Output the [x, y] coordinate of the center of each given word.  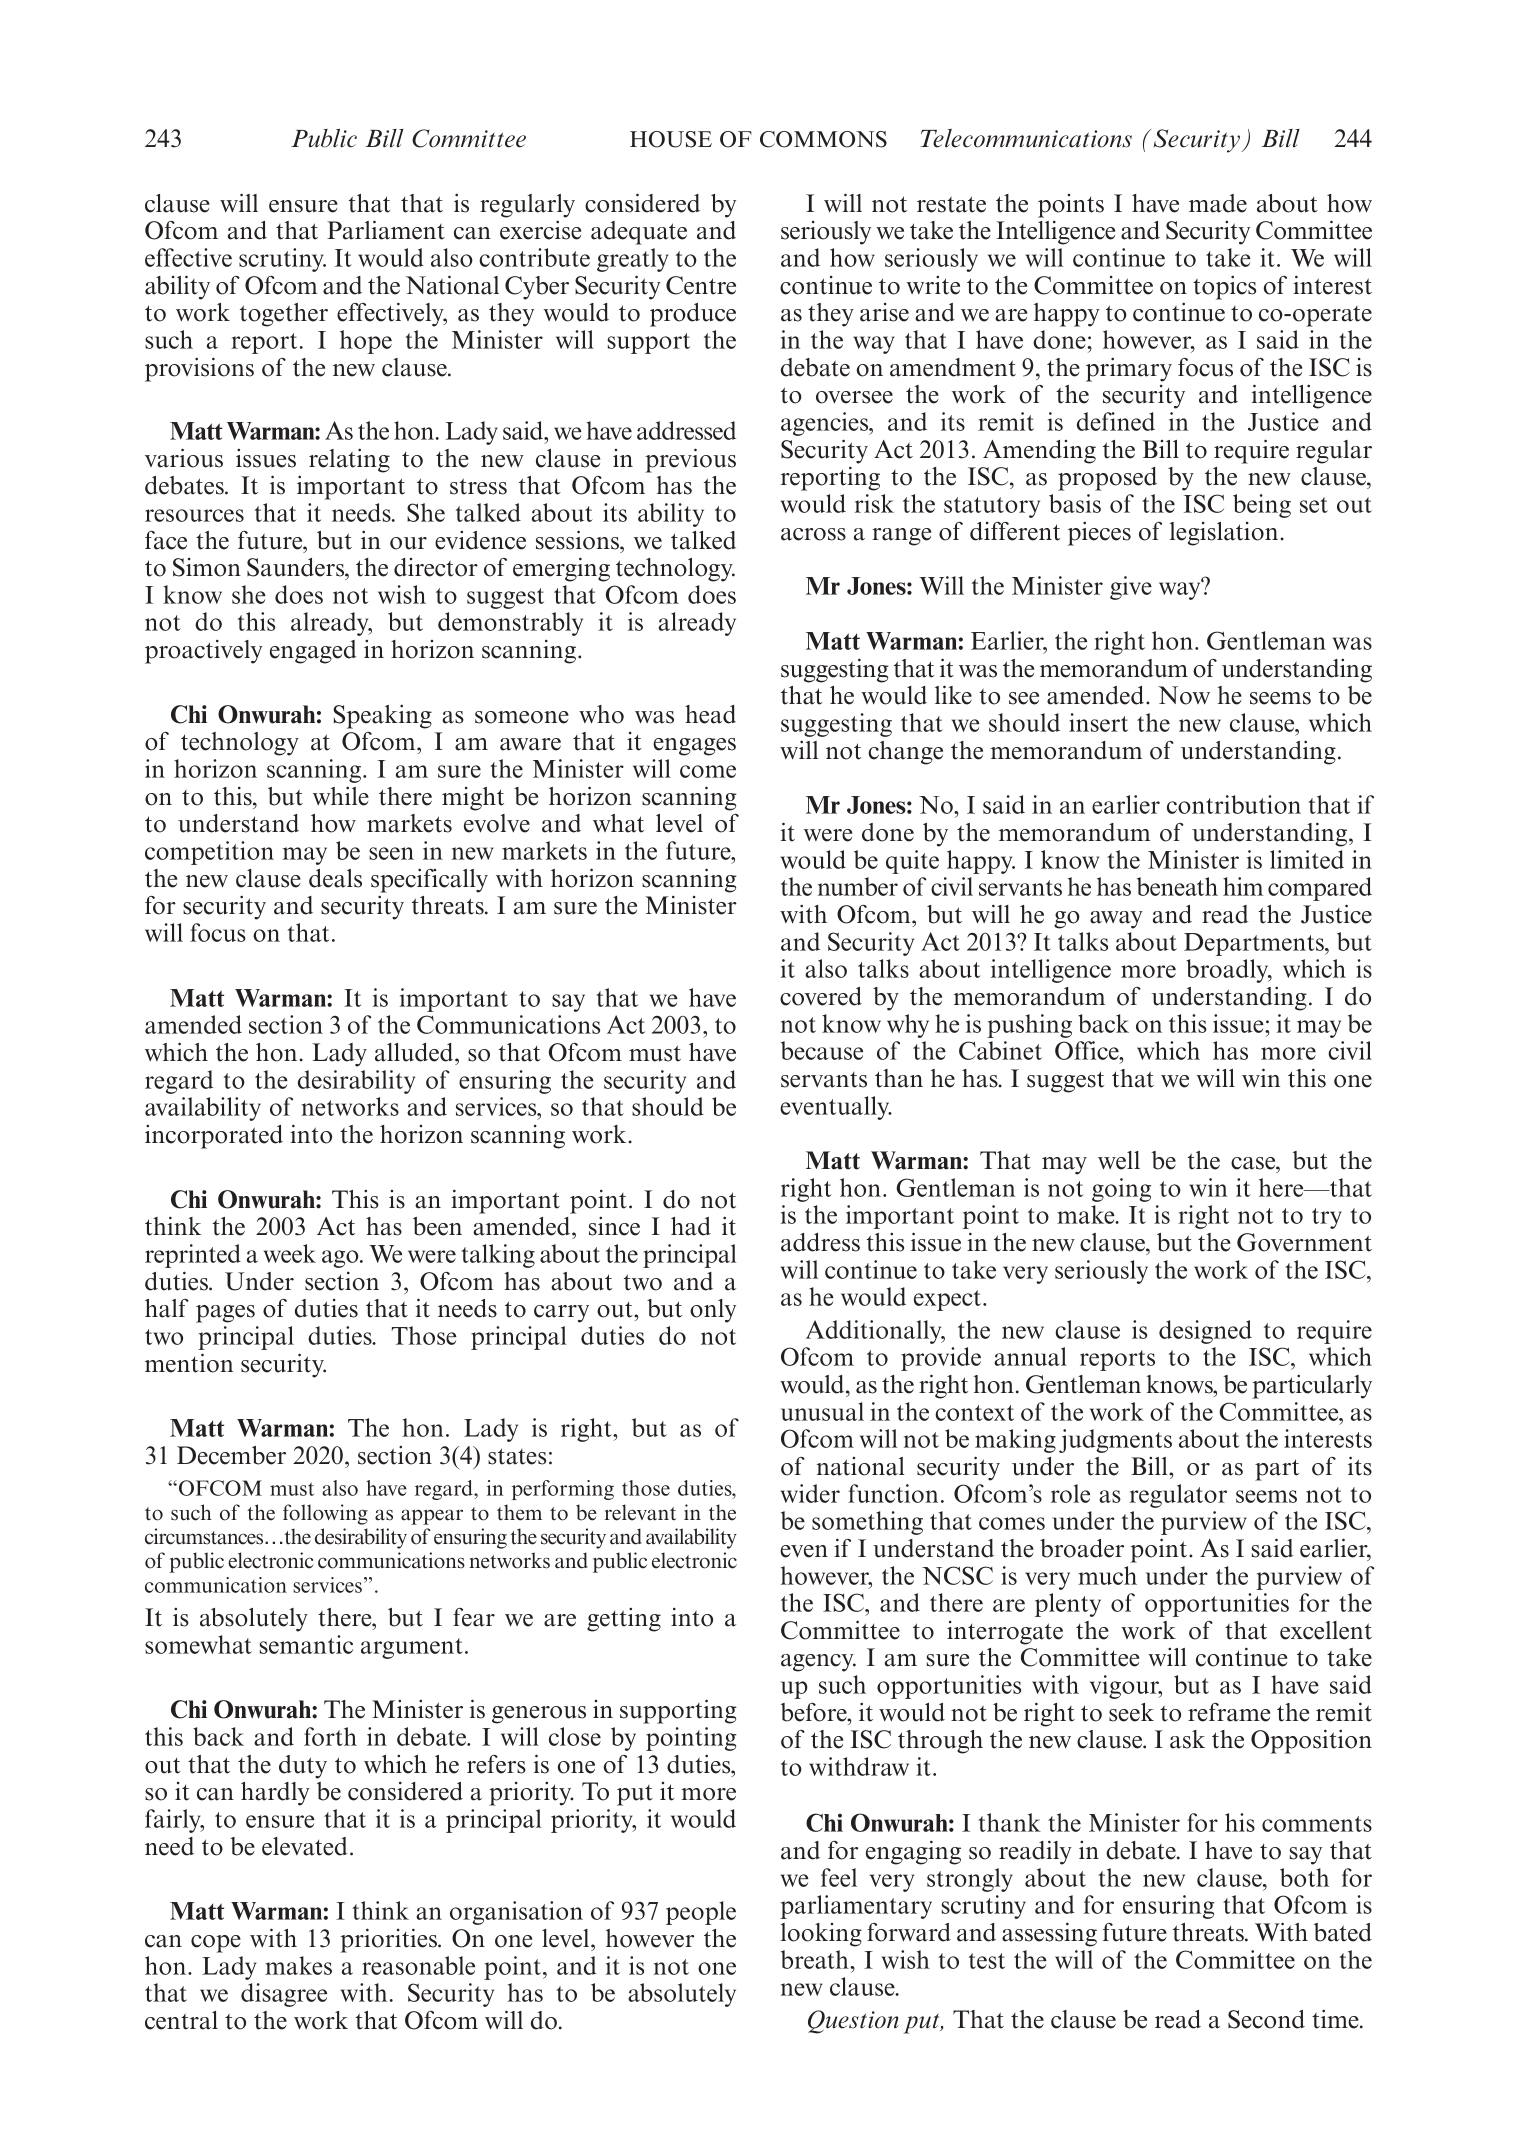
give [1131, 588]
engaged [313, 652]
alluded [415, 1052]
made [1218, 203]
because [822, 1050]
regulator [1178, 1496]
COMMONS [823, 139]
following [325, 1514]
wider [810, 1493]
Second [1266, 2019]
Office [1088, 1050]
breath [816, 1959]
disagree [284, 1995]
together [284, 315]
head [710, 714]
